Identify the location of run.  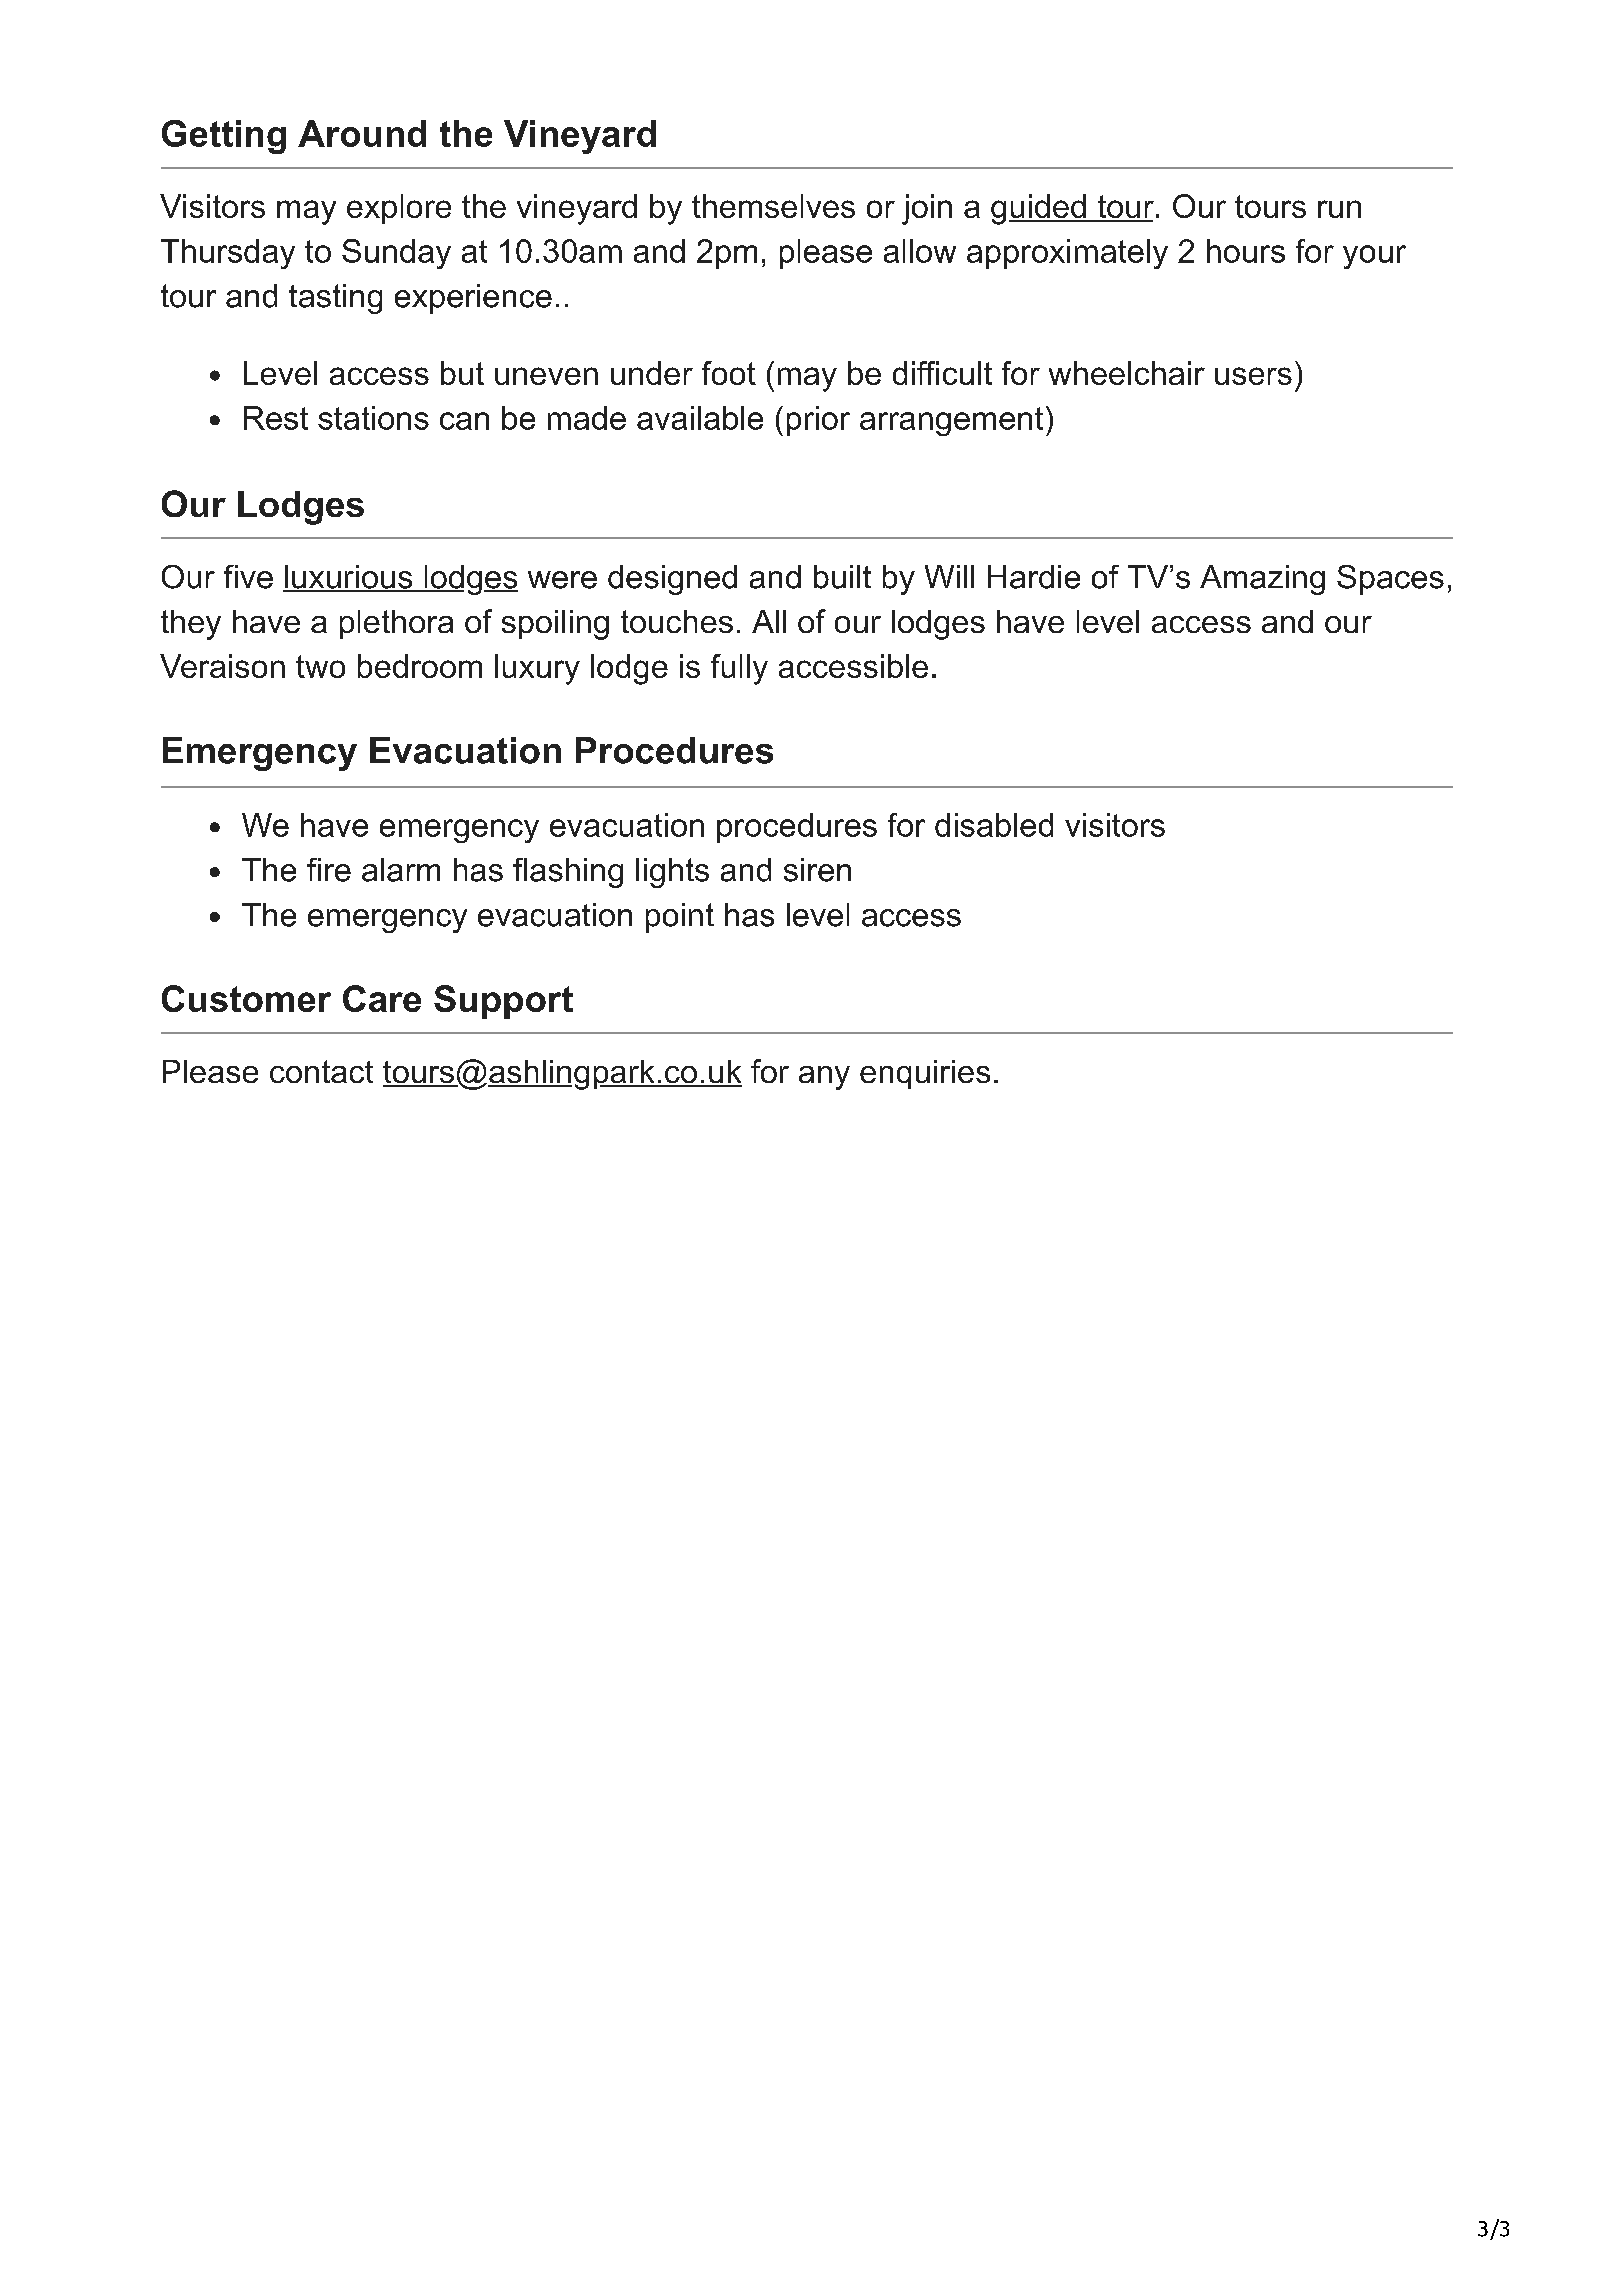
(1339, 209).
